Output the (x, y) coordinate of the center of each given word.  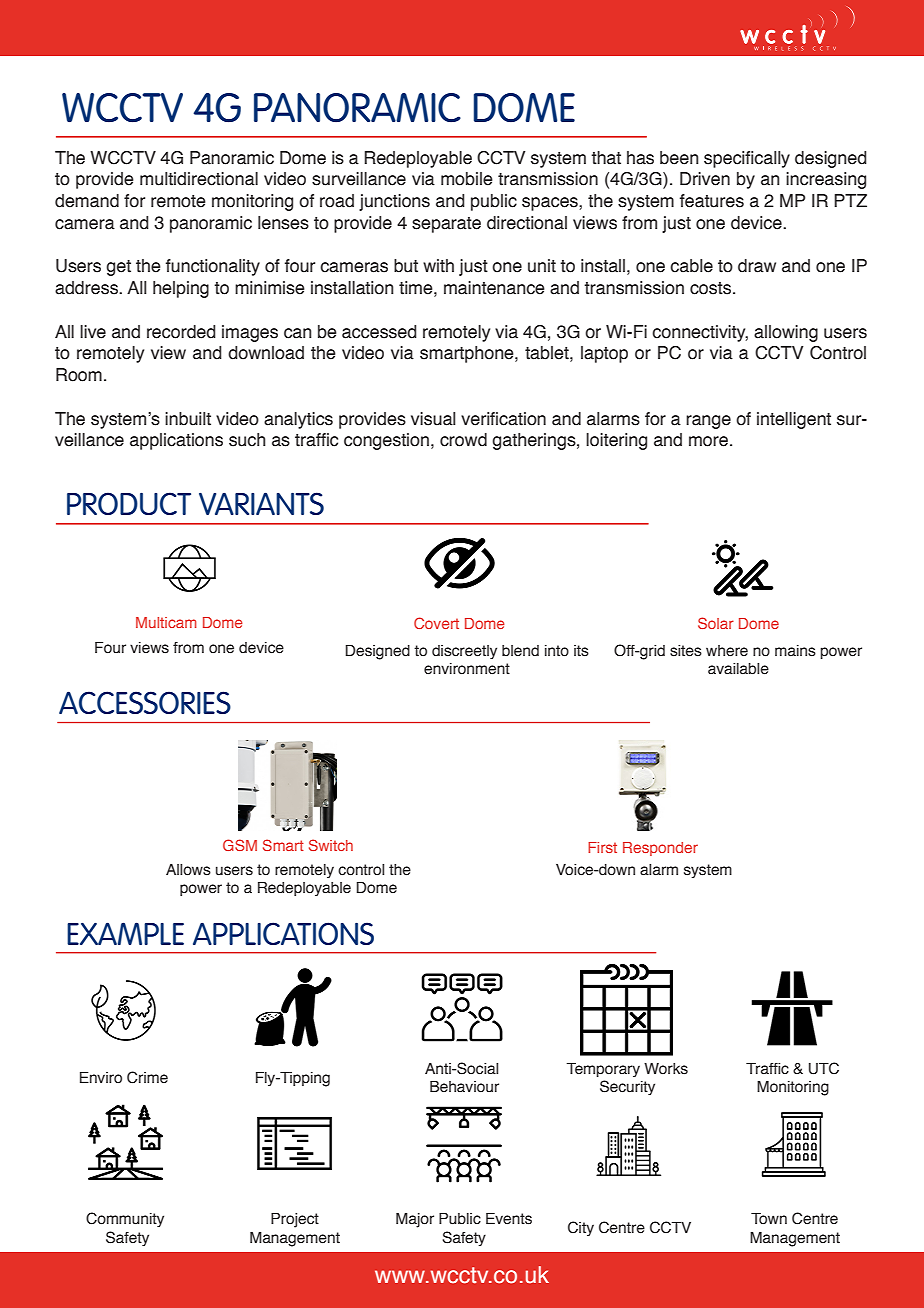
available (738, 669)
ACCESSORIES (145, 702)
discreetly (464, 652)
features (712, 201)
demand (87, 201)
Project (295, 1220)
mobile (467, 179)
